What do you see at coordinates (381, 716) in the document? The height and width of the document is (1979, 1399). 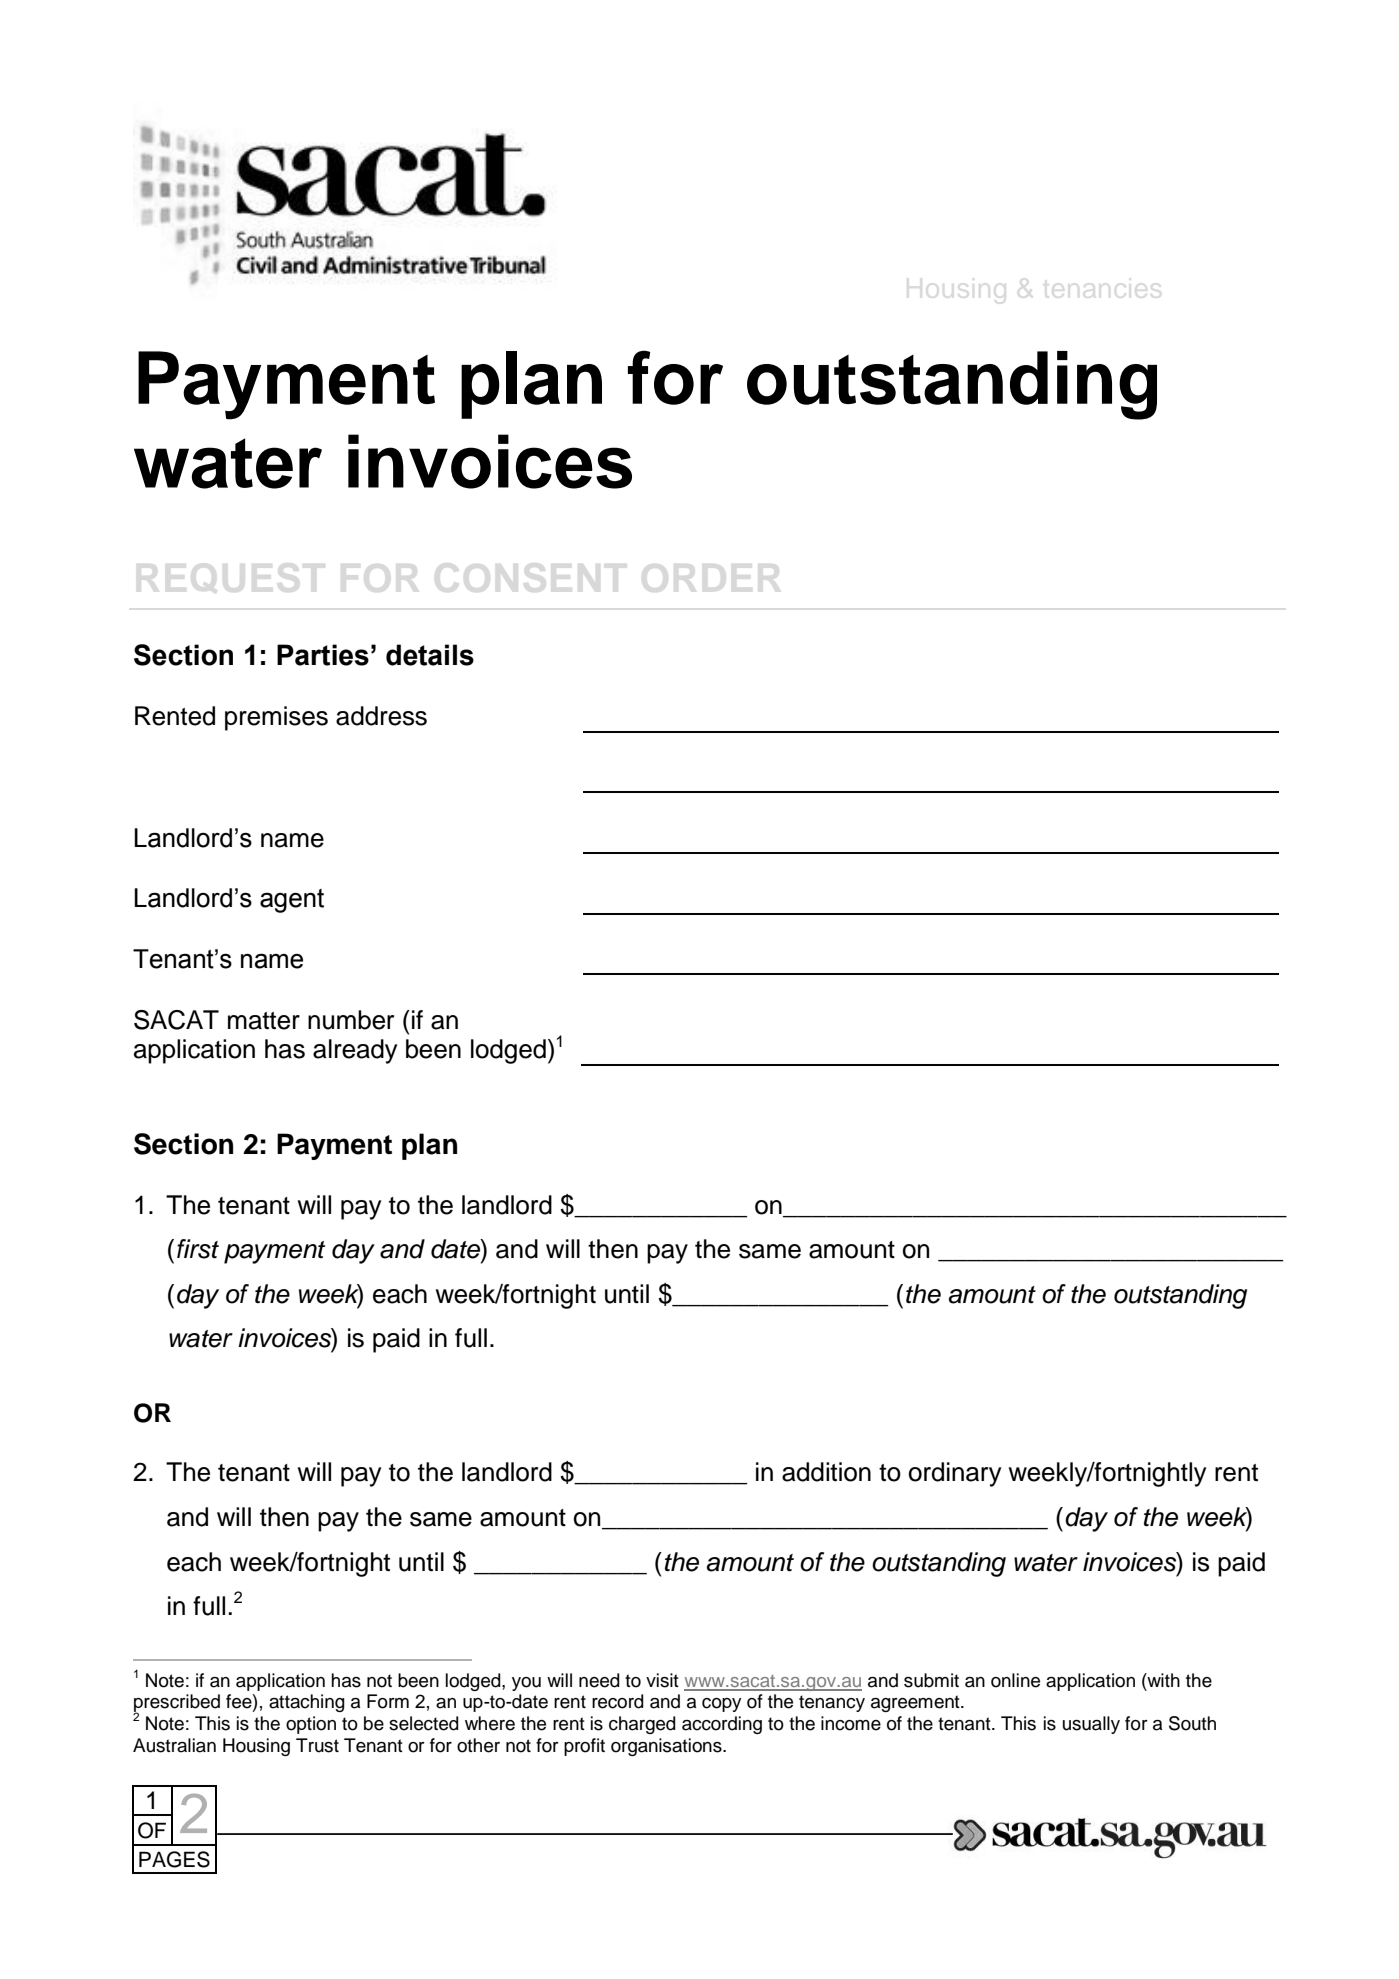 I see `address` at bounding box center [381, 716].
